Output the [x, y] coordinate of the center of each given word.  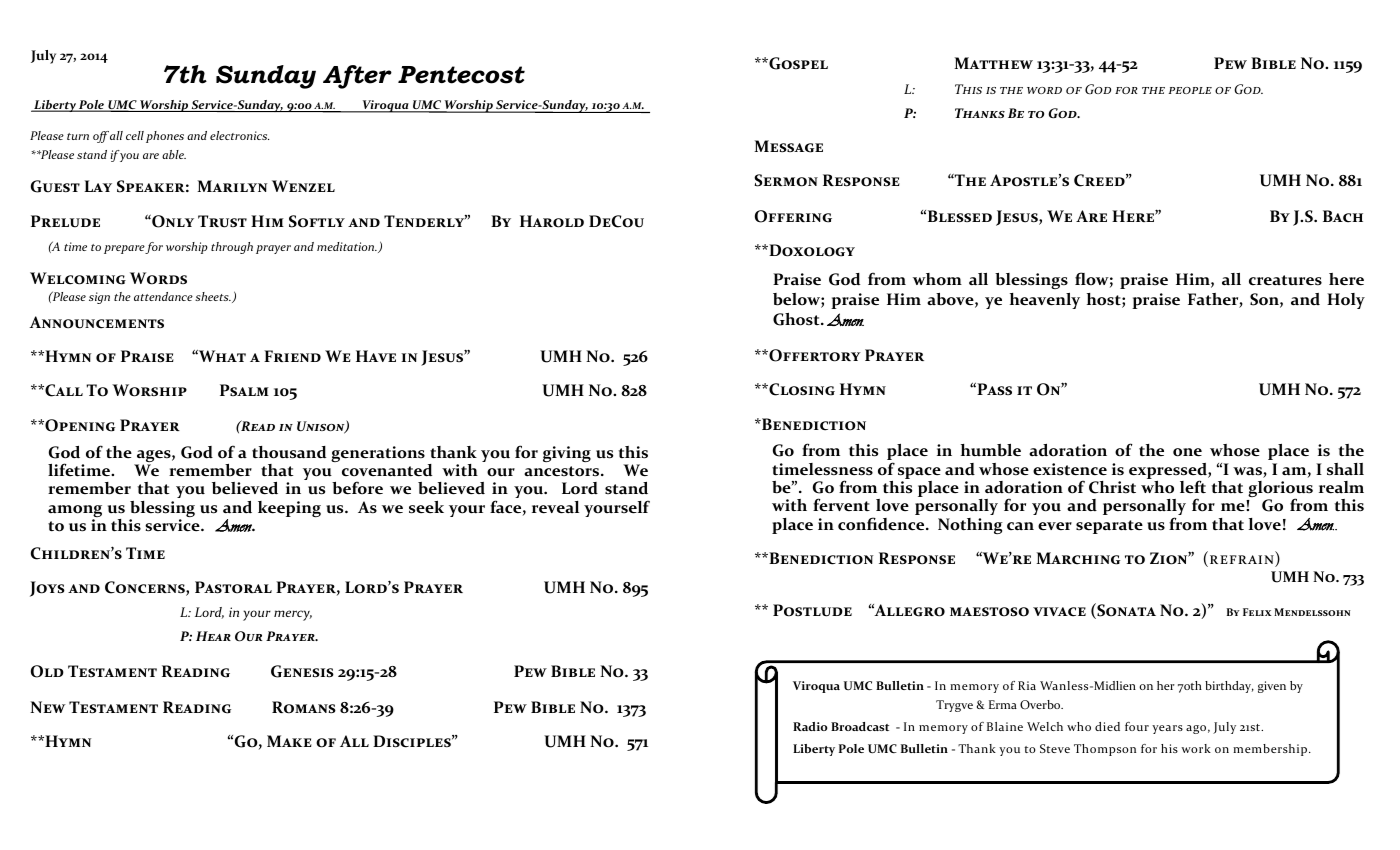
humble [991, 450]
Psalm [244, 390]
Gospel [797, 63]
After [357, 77]
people [1190, 90]
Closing [801, 389]
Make [289, 741]
